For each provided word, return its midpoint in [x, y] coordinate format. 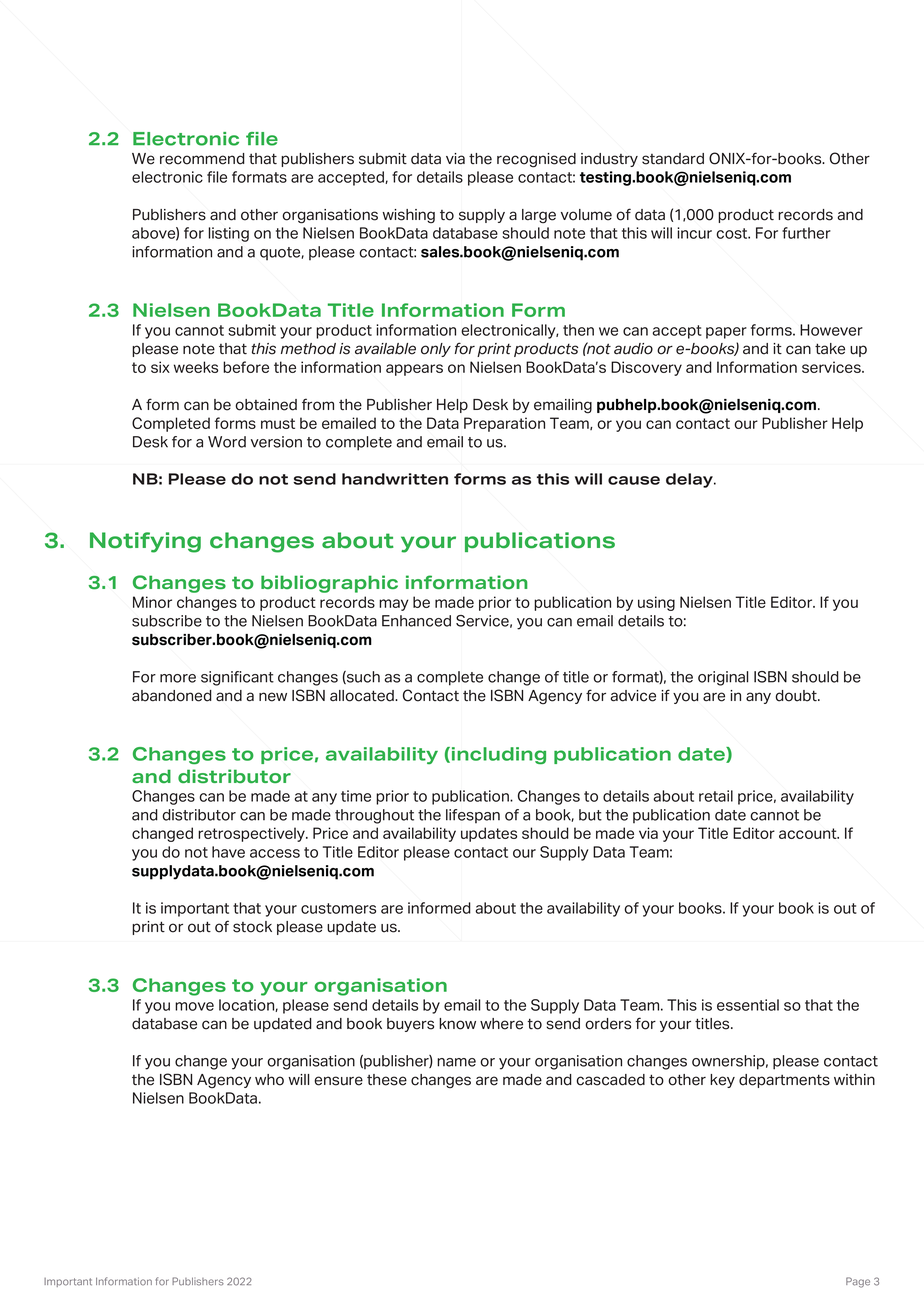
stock [252, 927]
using [656, 603]
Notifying [145, 542]
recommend [202, 159]
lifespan [473, 816]
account [809, 833]
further [806, 233]
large [539, 216]
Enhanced [416, 621]
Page [858, 1282]
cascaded [610, 1080]
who [269, 1080]
